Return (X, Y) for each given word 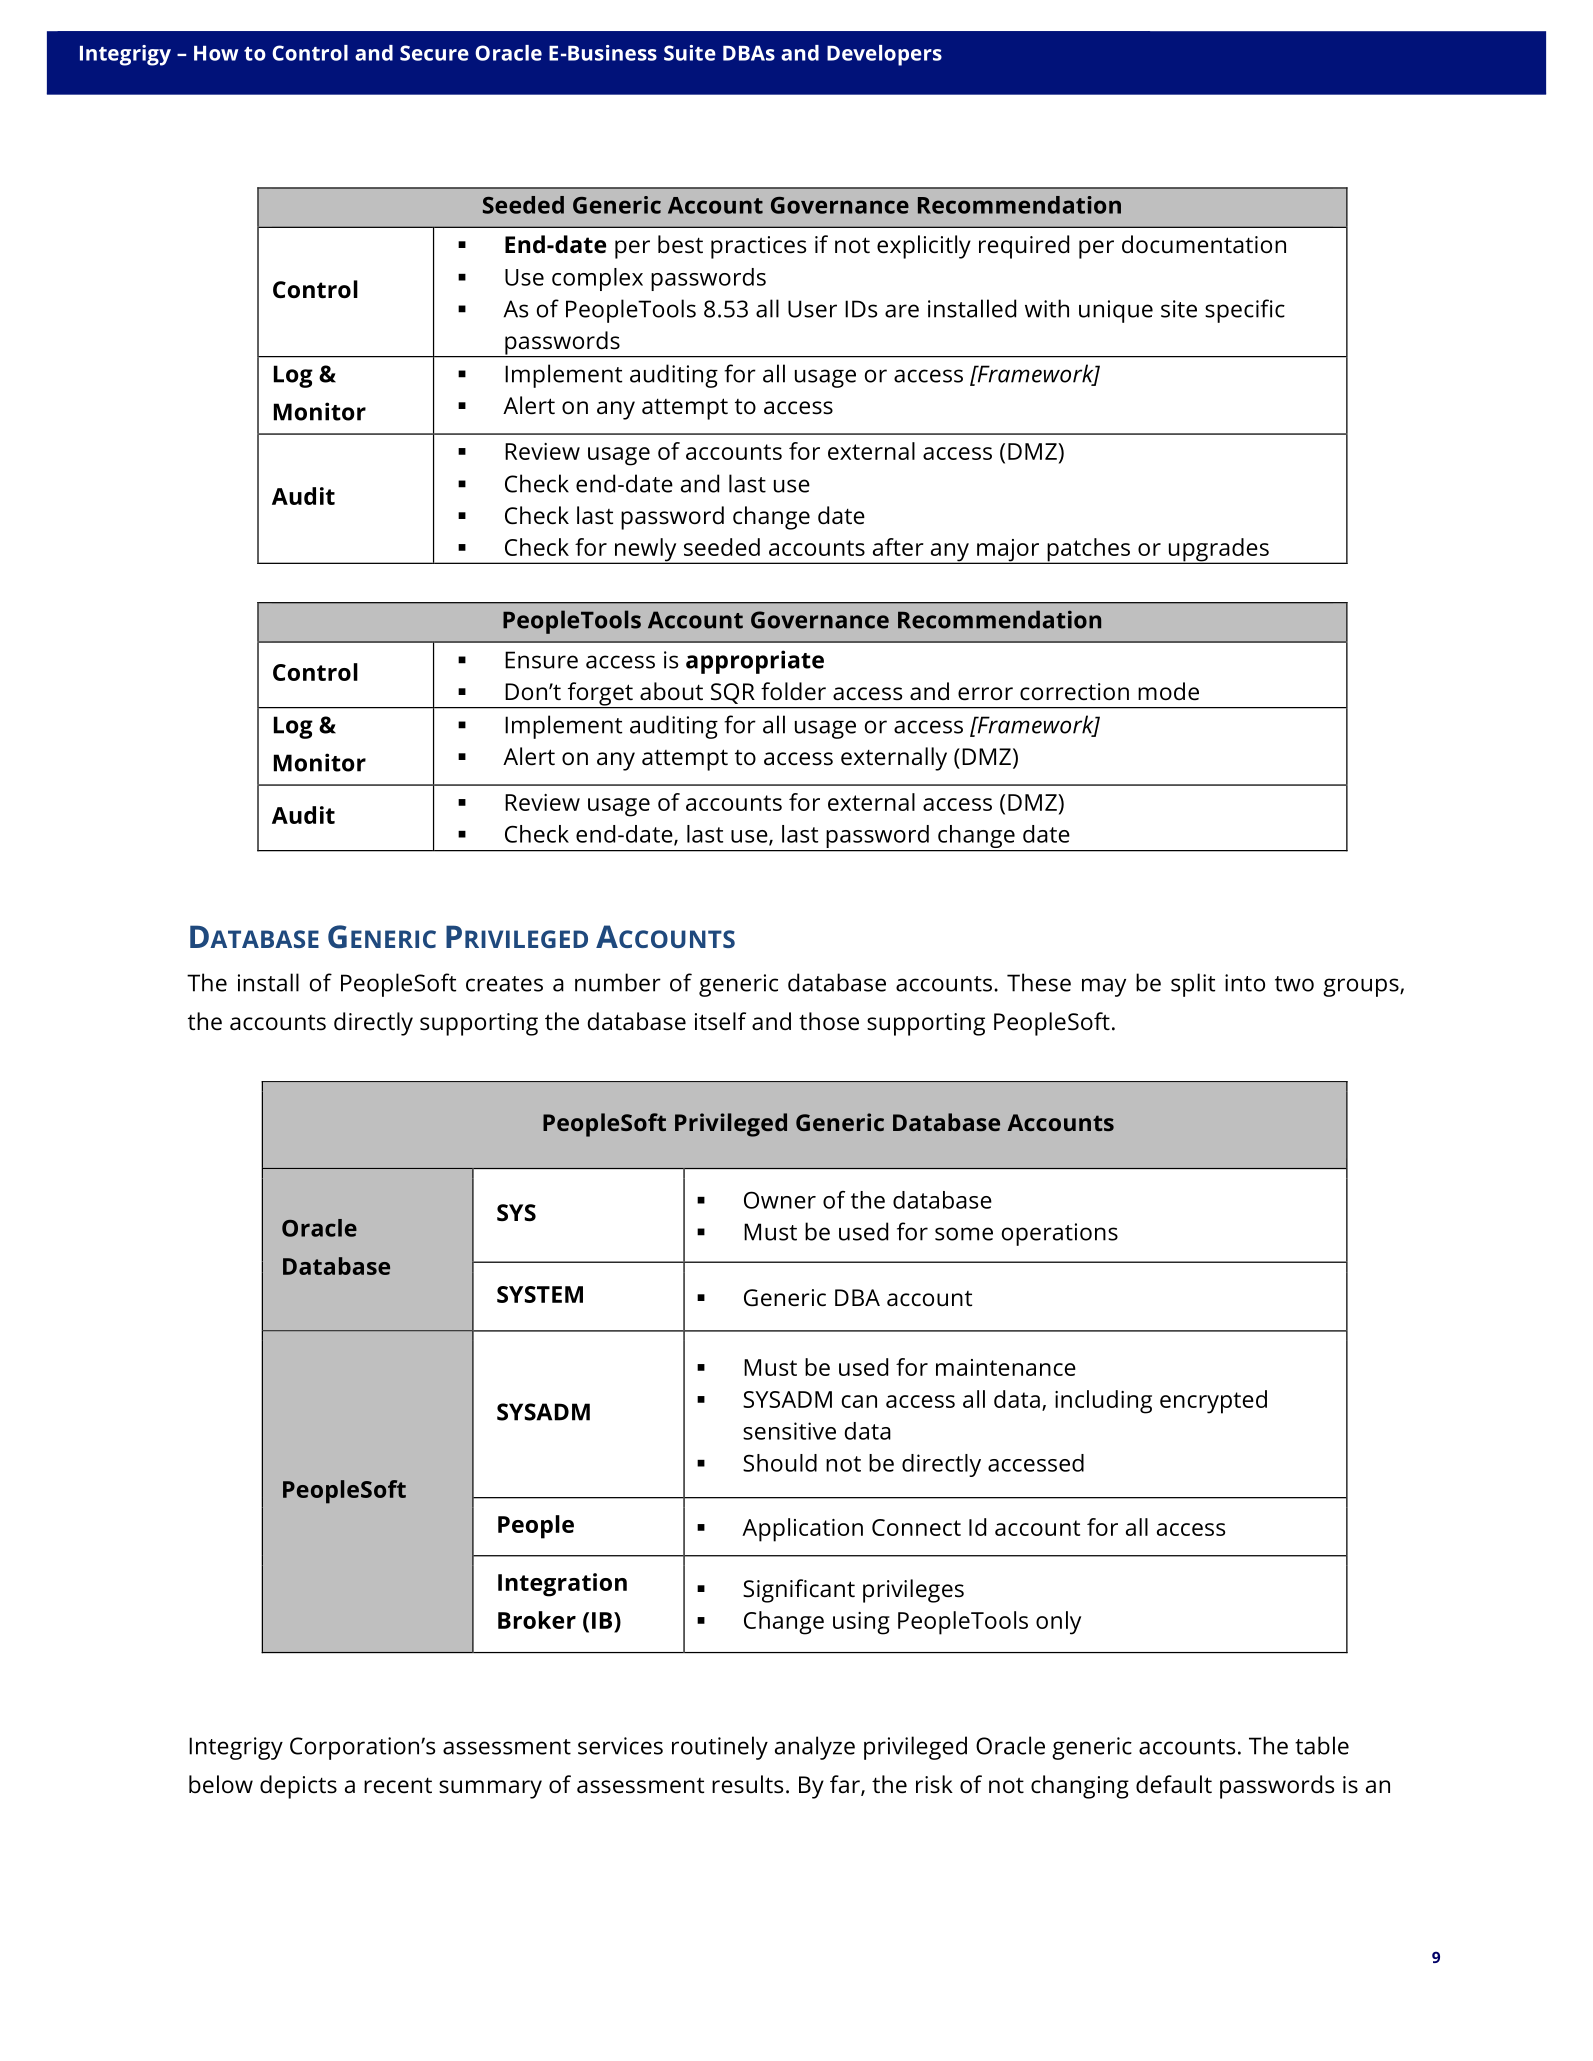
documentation (1204, 244)
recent (398, 1785)
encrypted (1213, 1402)
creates (504, 984)
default (1174, 1784)
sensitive (789, 1431)
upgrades (1218, 551)
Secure (434, 53)
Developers (884, 55)
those (829, 1021)
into (1245, 983)
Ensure (541, 660)
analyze (815, 1748)
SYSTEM (540, 1294)
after (898, 547)
